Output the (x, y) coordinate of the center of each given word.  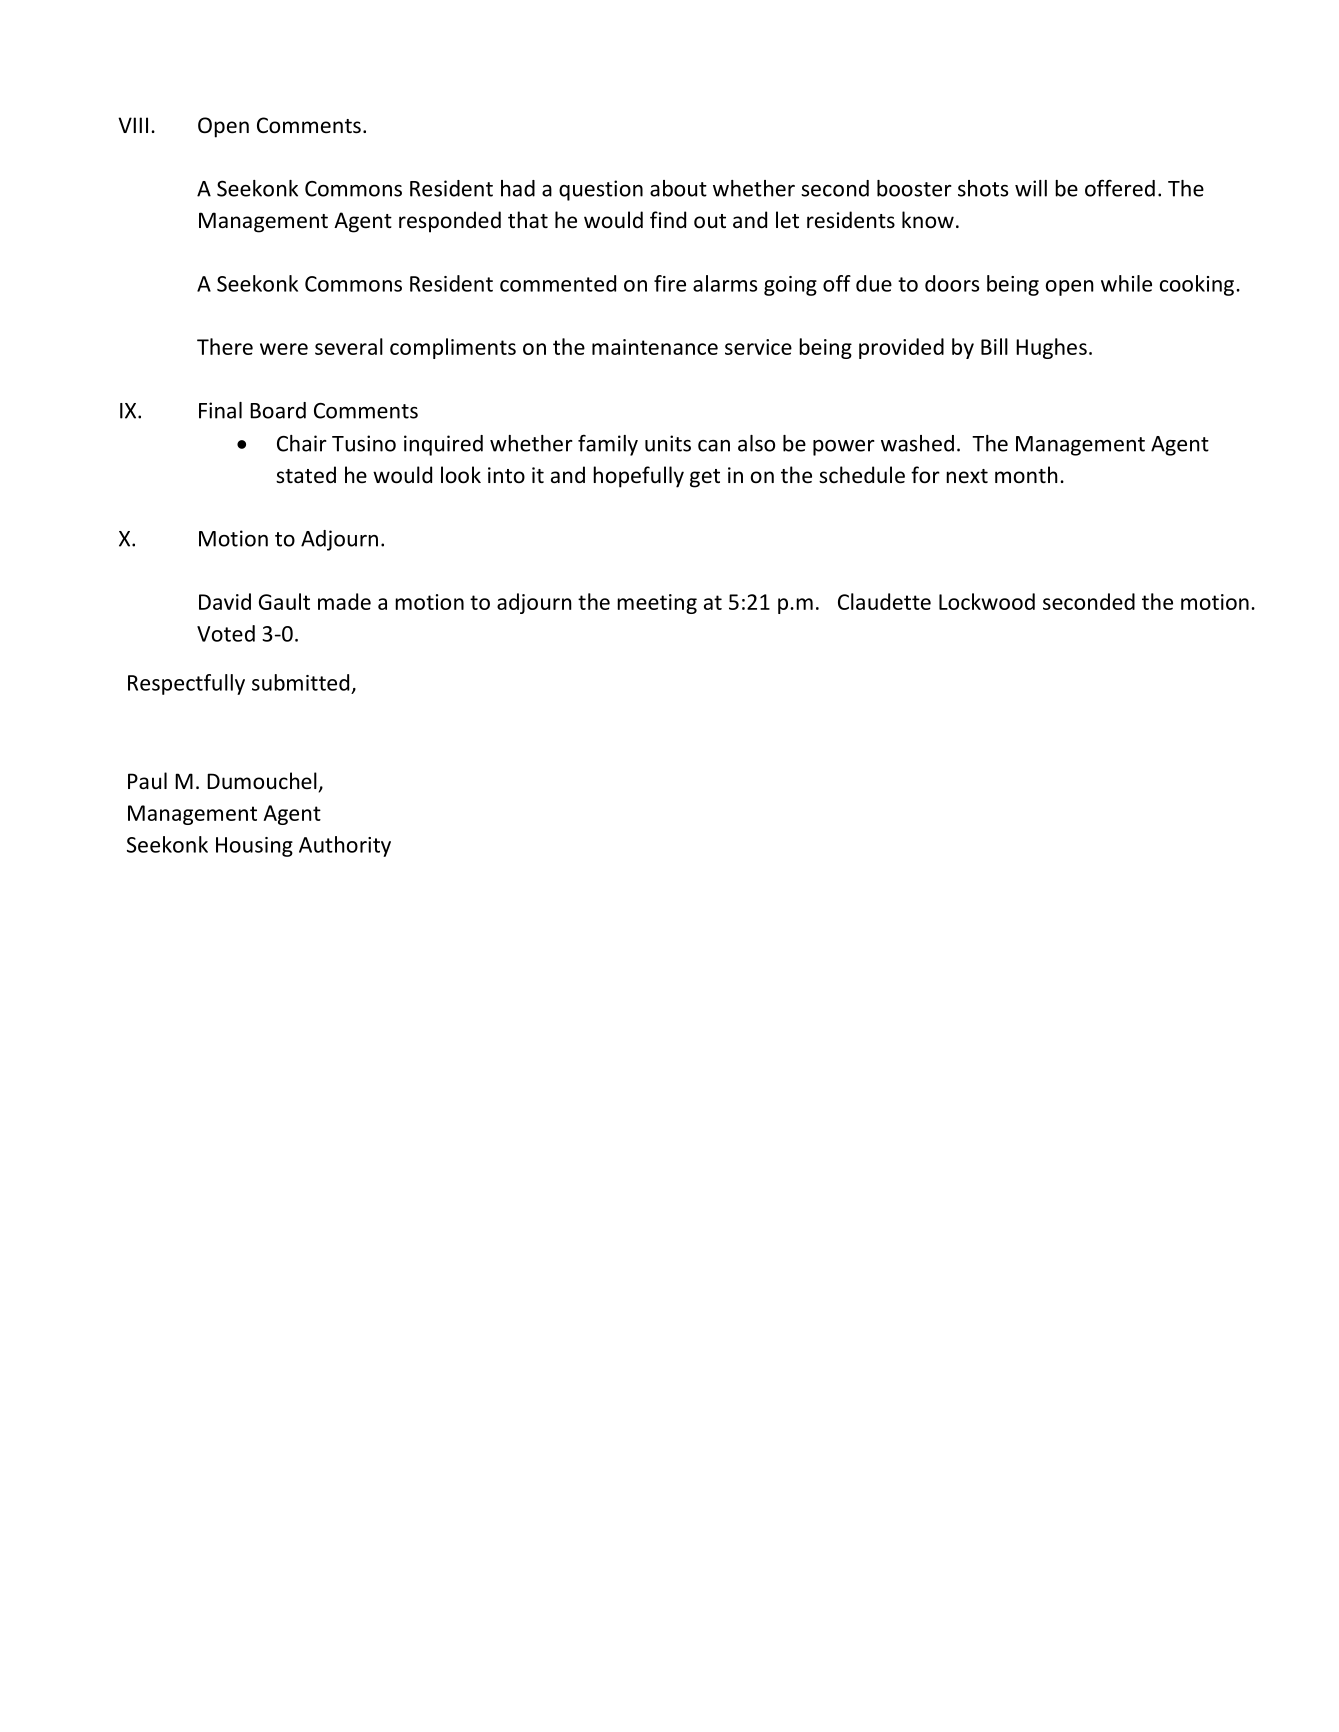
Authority (345, 846)
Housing (254, 847)
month (1026, 474)
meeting (657, 604)
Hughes (1051, 348)
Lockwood (987, 601)
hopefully (638, 477)
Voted (226, 633)
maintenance (655, 347)
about (678, 188)
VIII (133, 125)
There (225, 346)
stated (306, 475)
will (1031, 188)
